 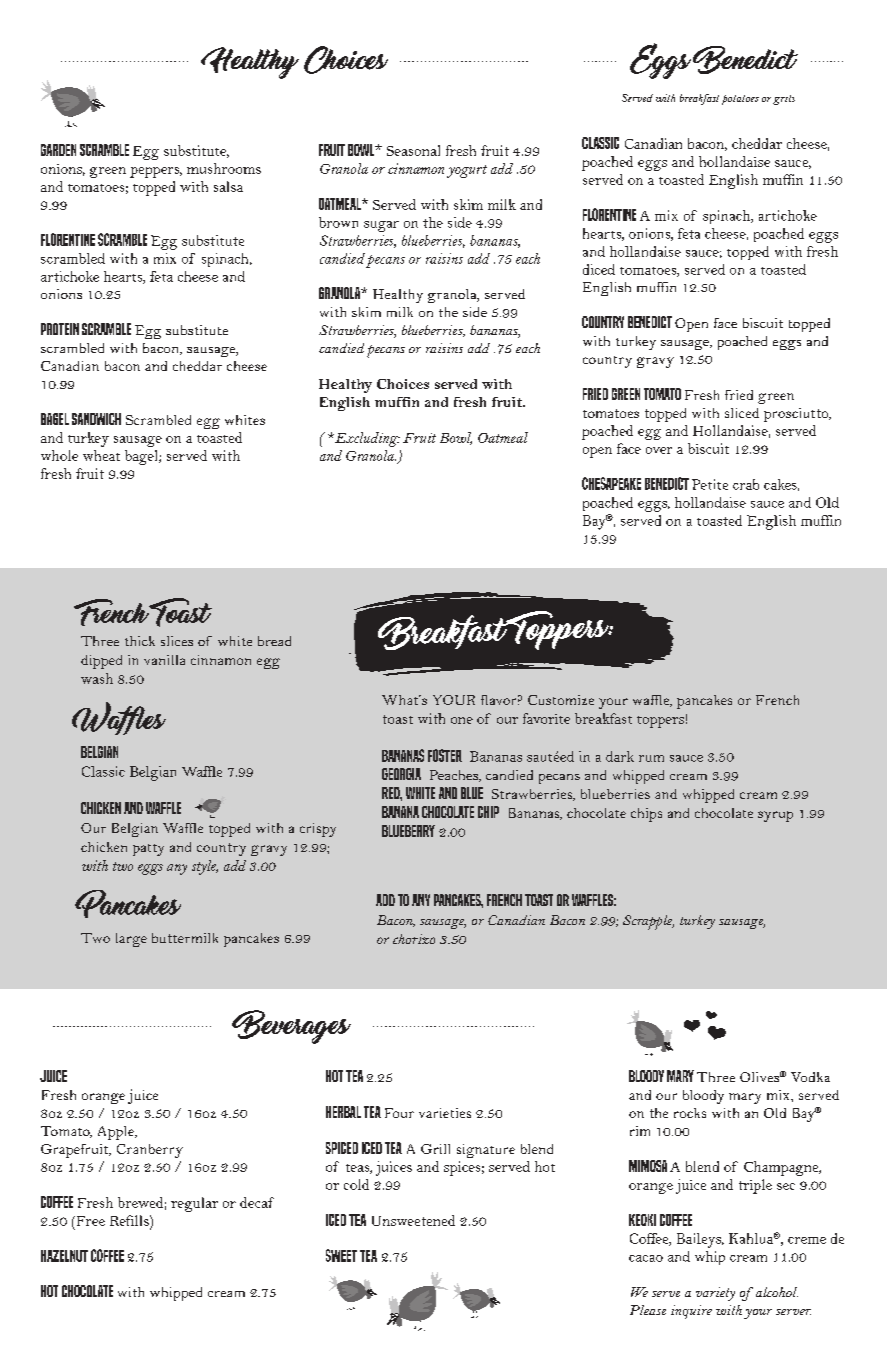 I want to click on potatoes, so click(x=740, y=100).
